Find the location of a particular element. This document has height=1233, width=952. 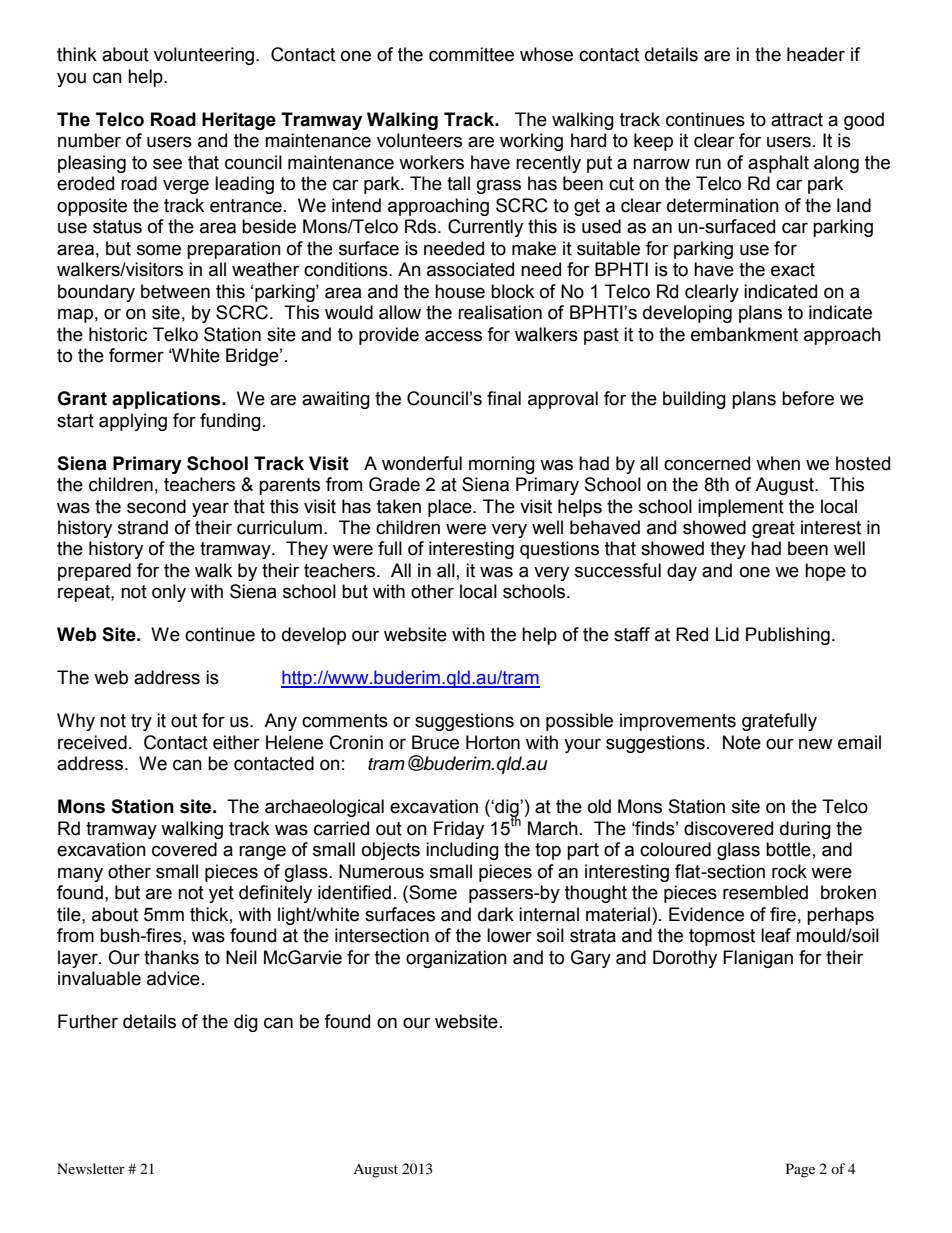

between is located at coordinates (175, 291).
